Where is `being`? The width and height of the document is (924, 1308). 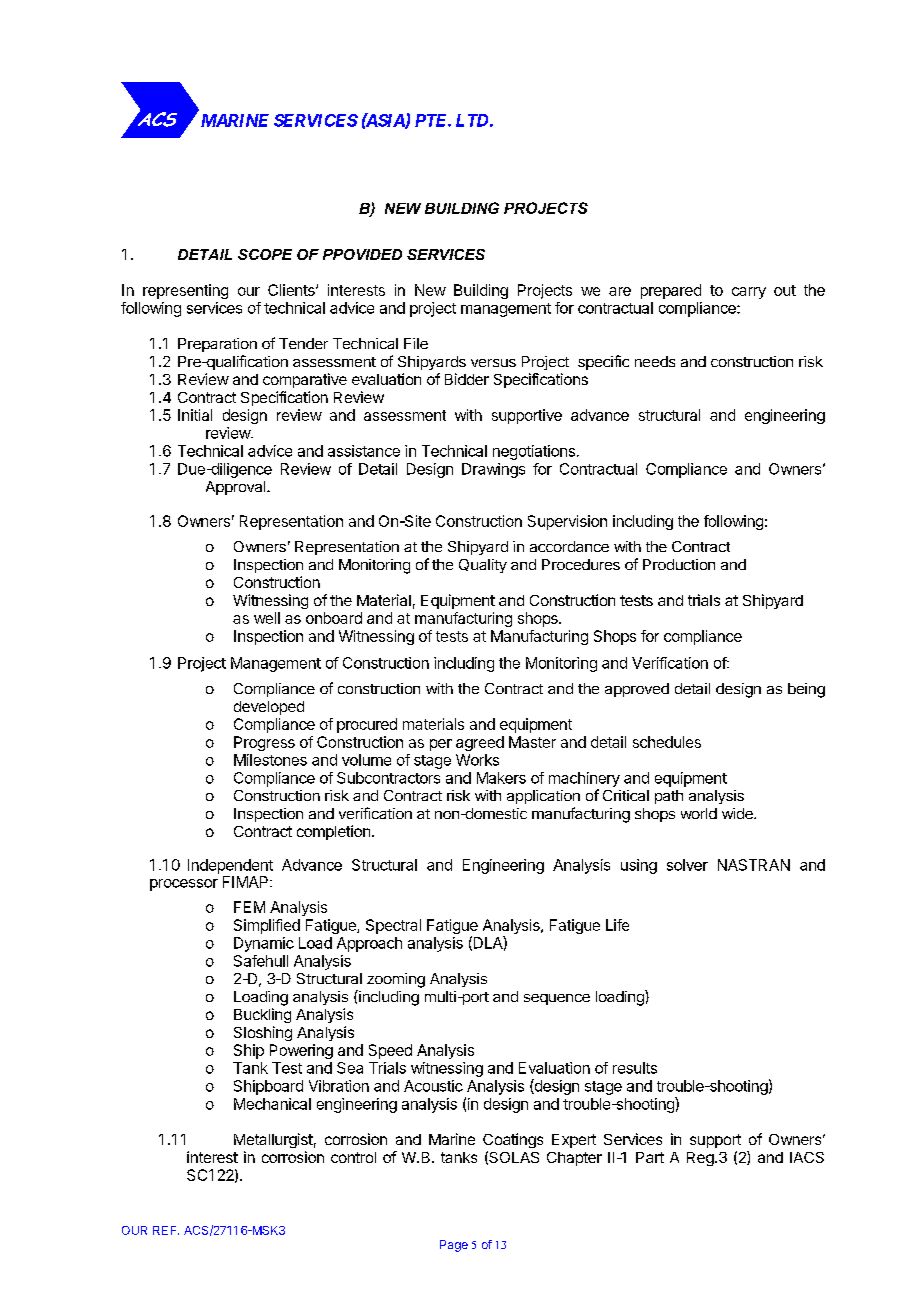 being is located at coordinates (806, 690).
